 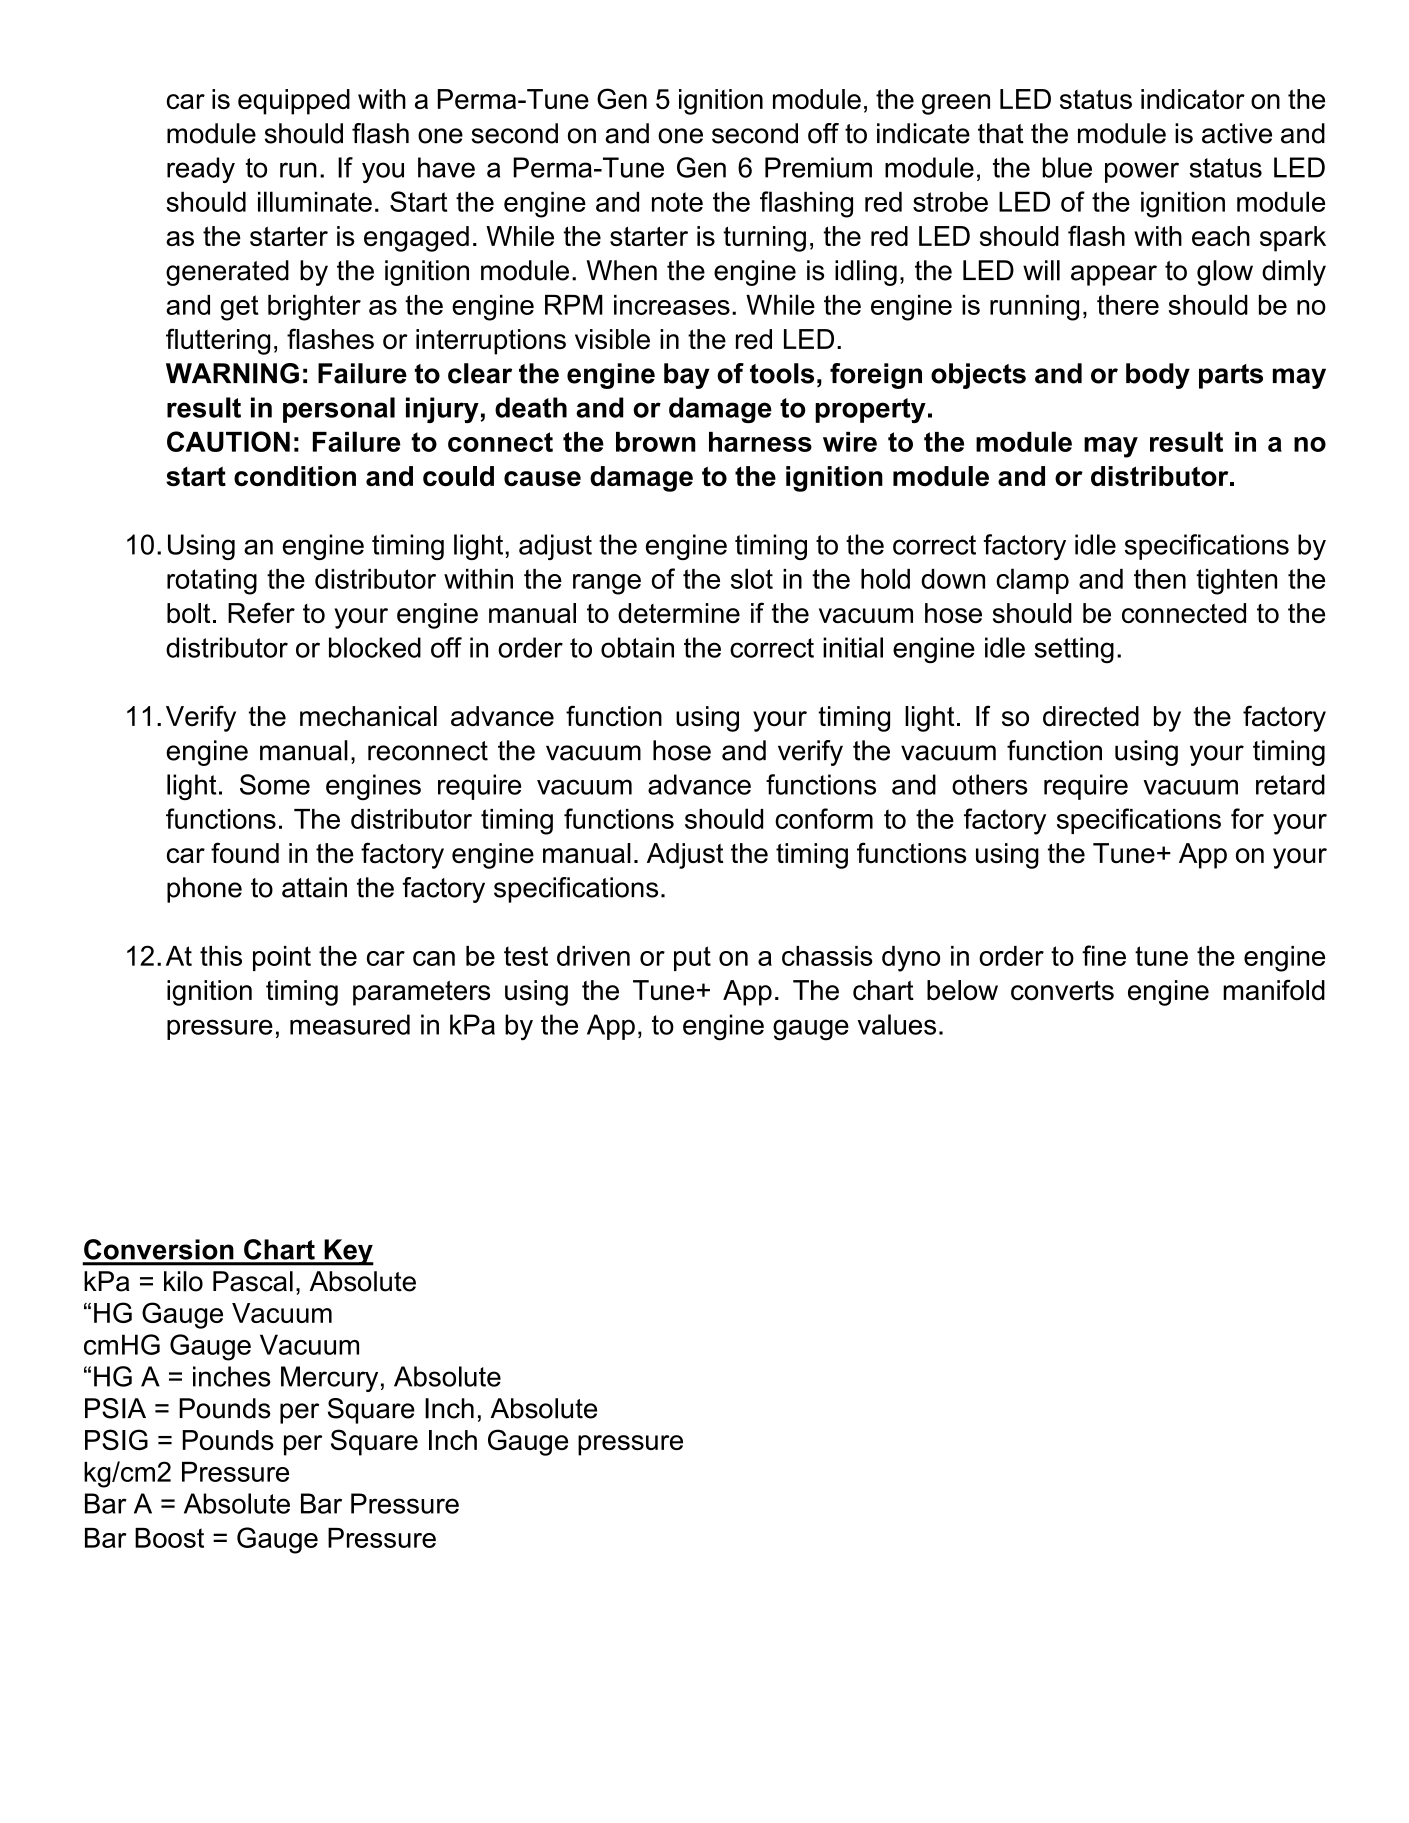 I want to click on bay, so click(x=687, y=376).
